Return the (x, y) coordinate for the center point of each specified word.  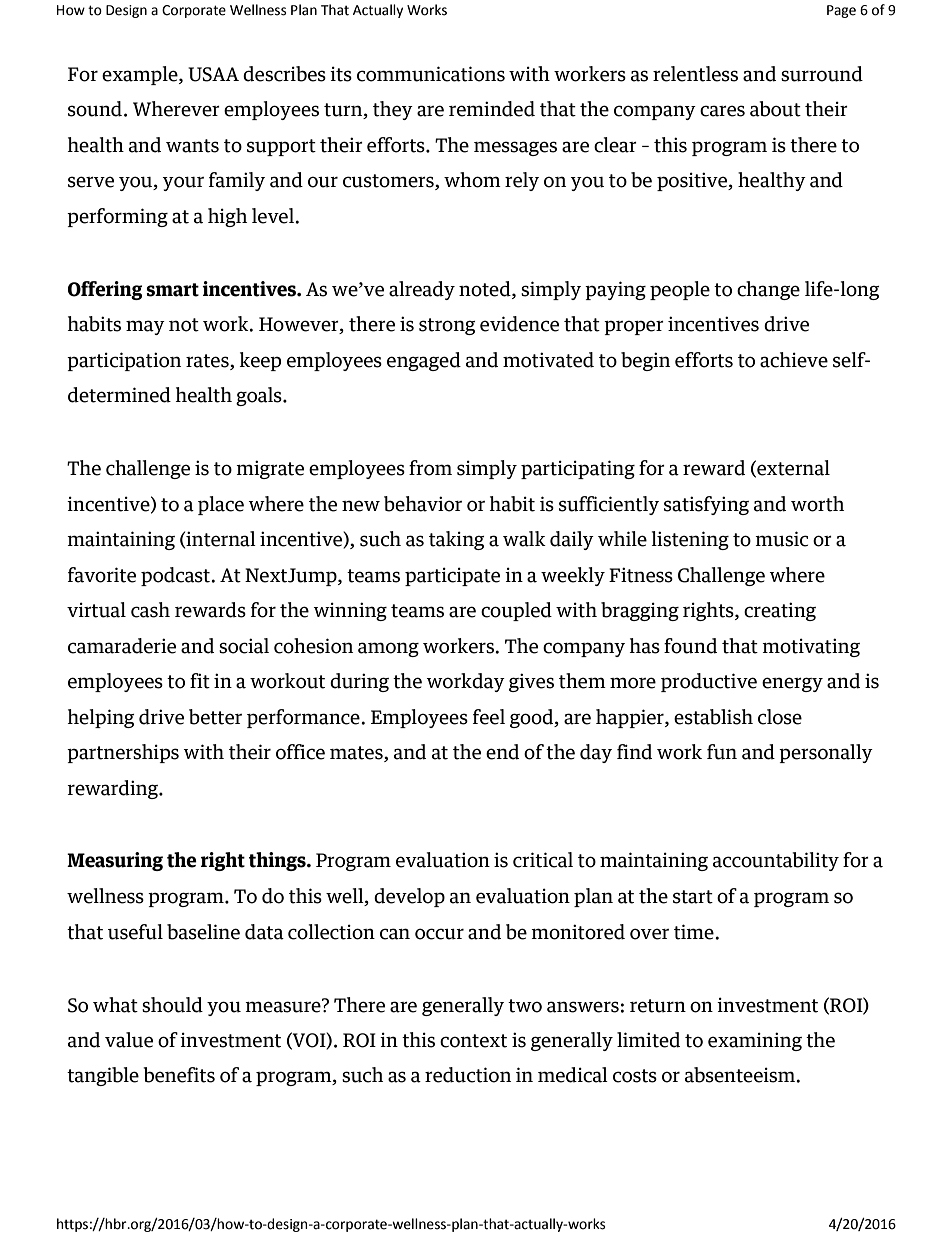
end (502, 752)
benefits (179, 1075)
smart (172, 290)
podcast (176, 576)
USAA (213, 74)
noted (486, 289)
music (781, 539)
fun (722, 752)
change (768, 290)
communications (431, 74)
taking (457, 540)
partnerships (123, 753)
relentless (695, 74)
